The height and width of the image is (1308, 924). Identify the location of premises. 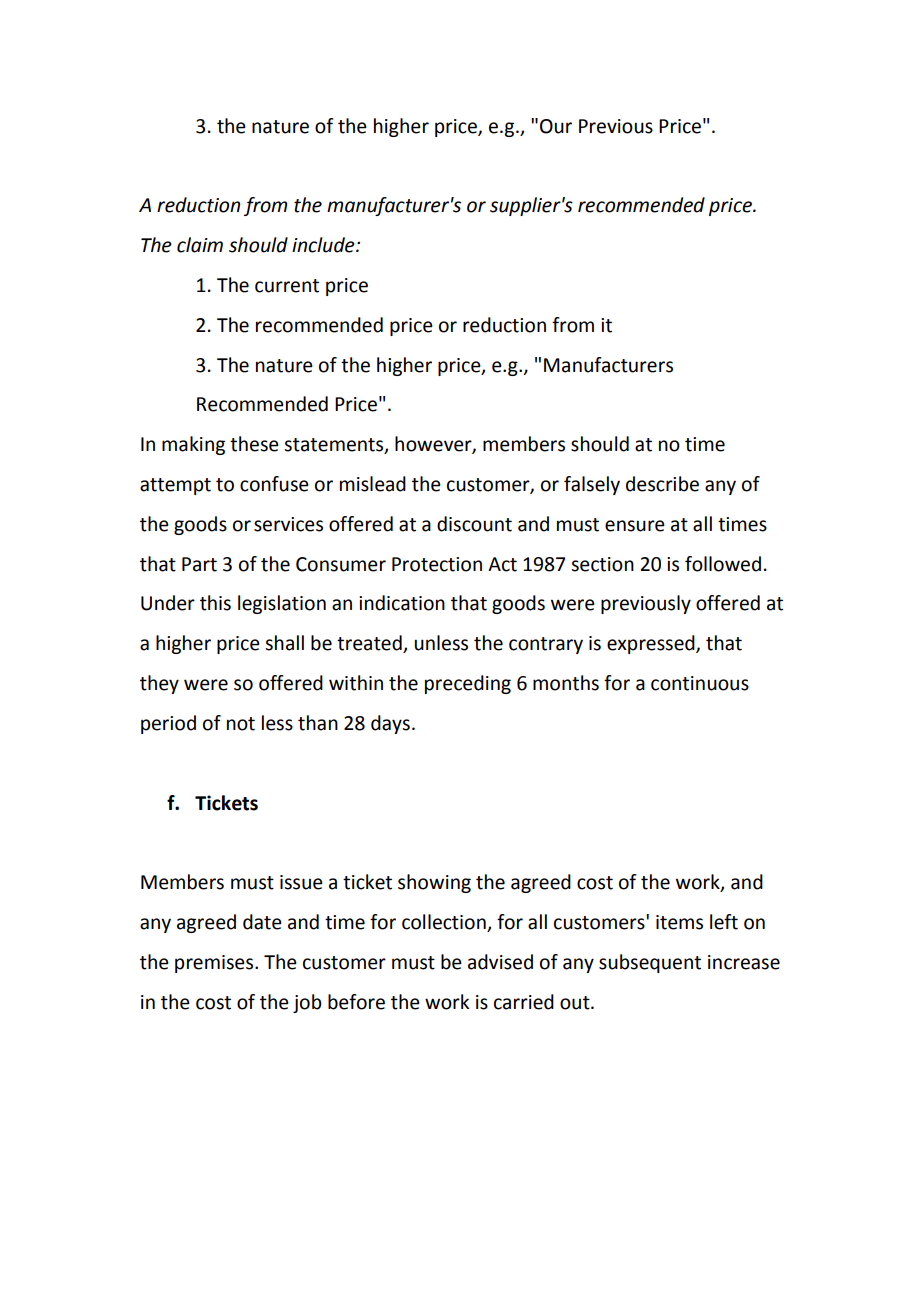
(215, 964).
